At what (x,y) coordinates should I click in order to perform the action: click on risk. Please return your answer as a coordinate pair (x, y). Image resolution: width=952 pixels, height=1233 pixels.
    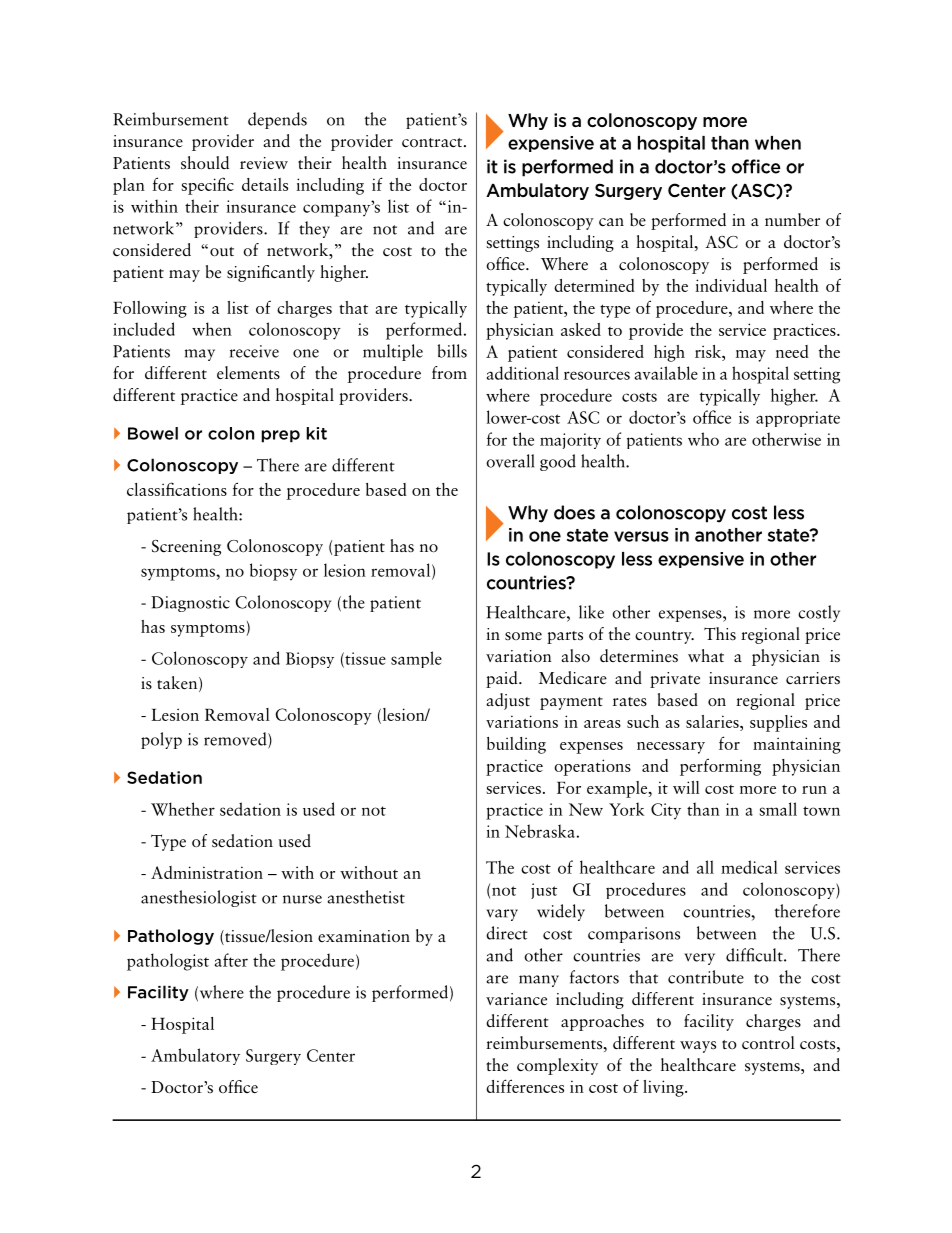
    Looking at the image, I should click on (709, 351).
